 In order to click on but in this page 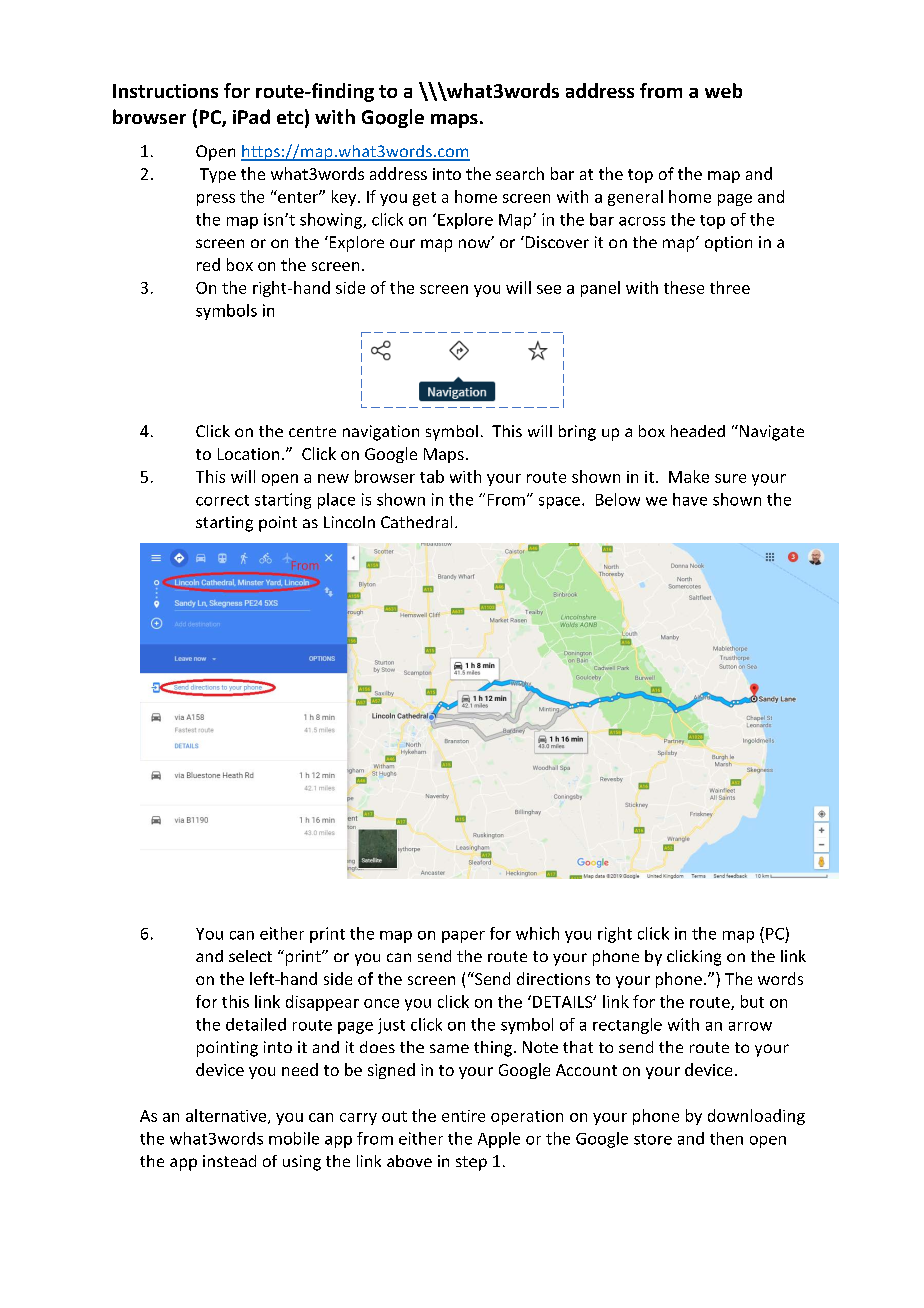, I will do `click(752, 1001)`.
